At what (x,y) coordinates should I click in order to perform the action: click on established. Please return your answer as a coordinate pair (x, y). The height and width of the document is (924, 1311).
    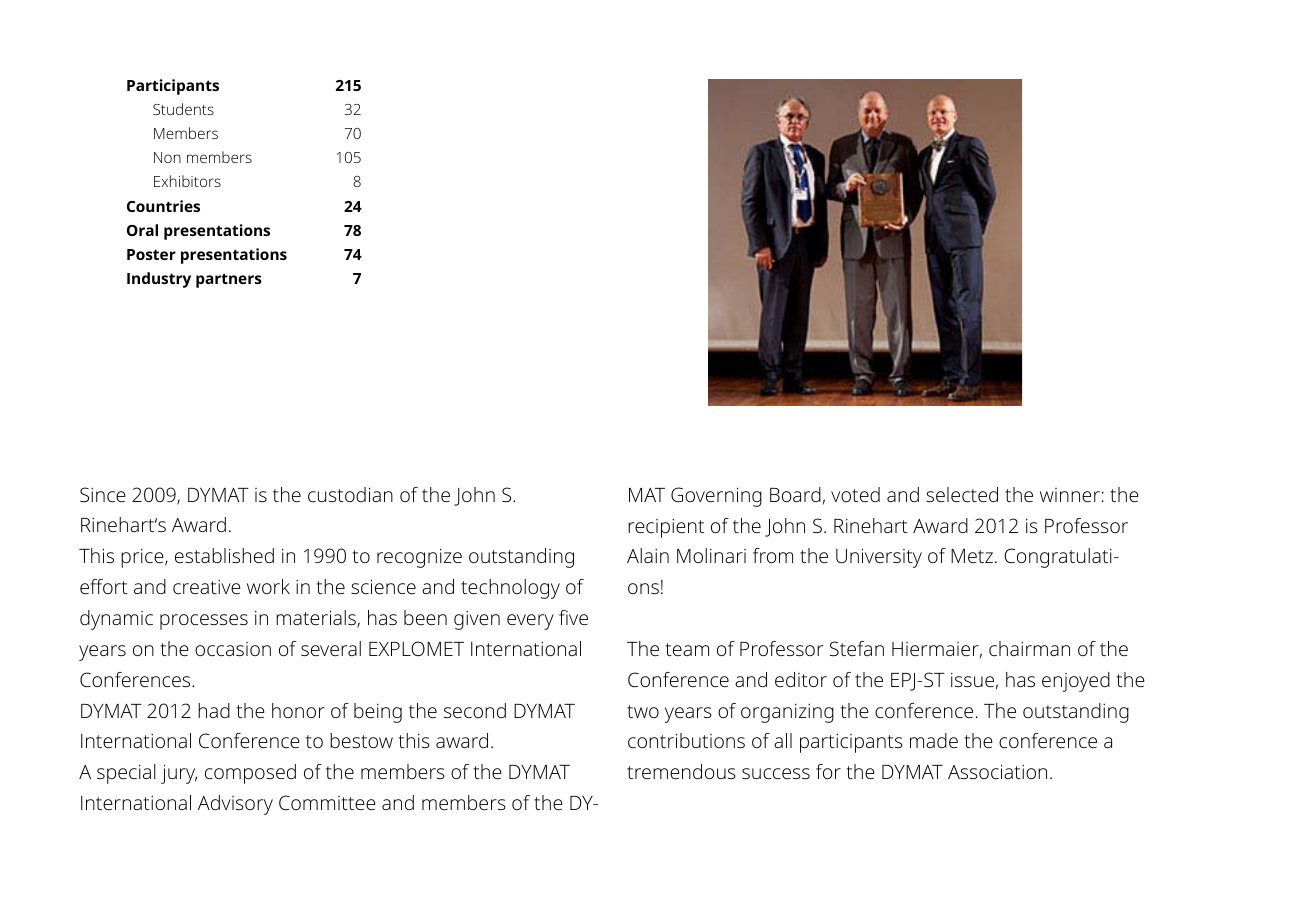
    Looking at the image, I should click on (224, 555).
